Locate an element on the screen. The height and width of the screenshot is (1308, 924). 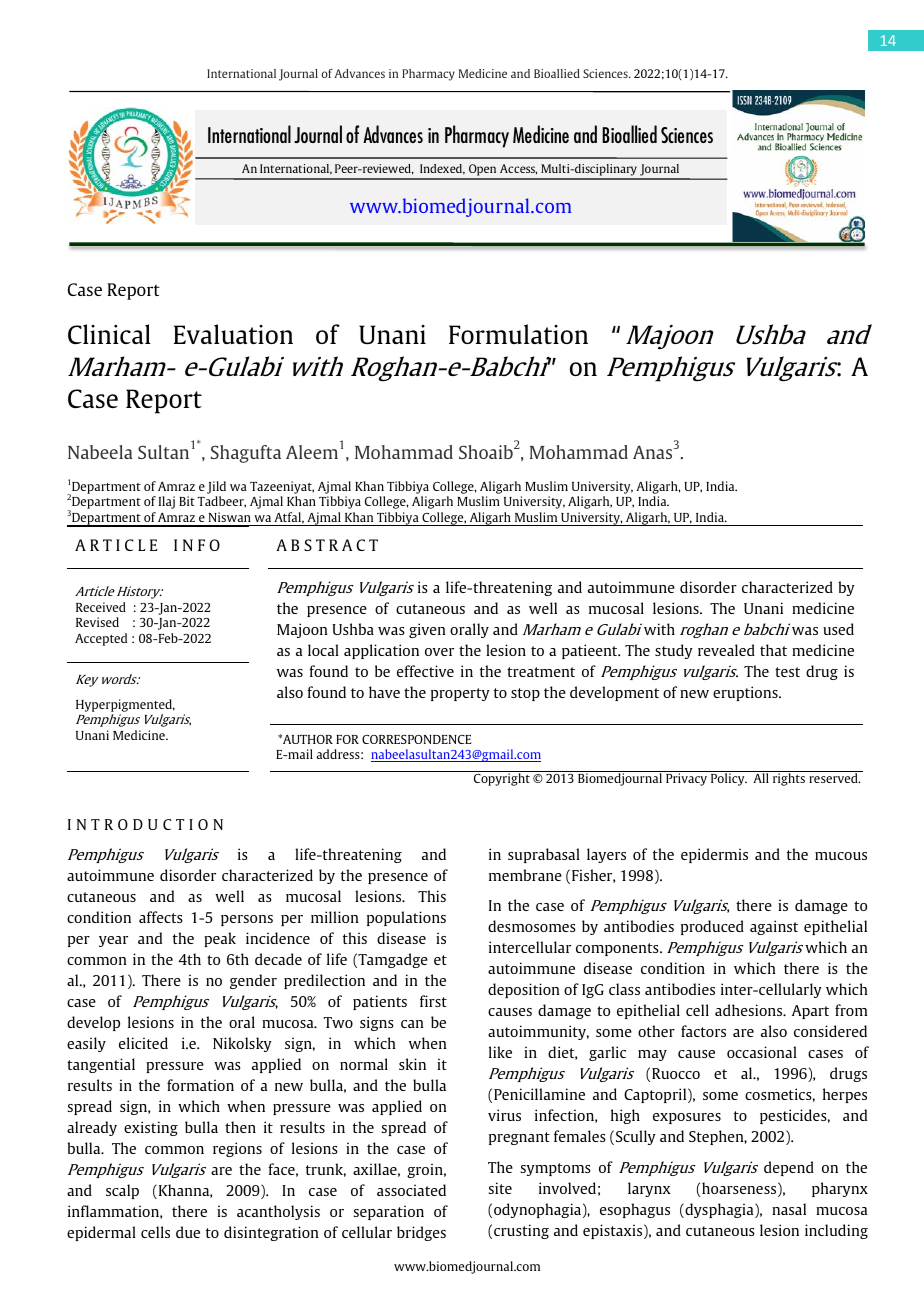
Evaluation is located at coordinates (233, 334).
